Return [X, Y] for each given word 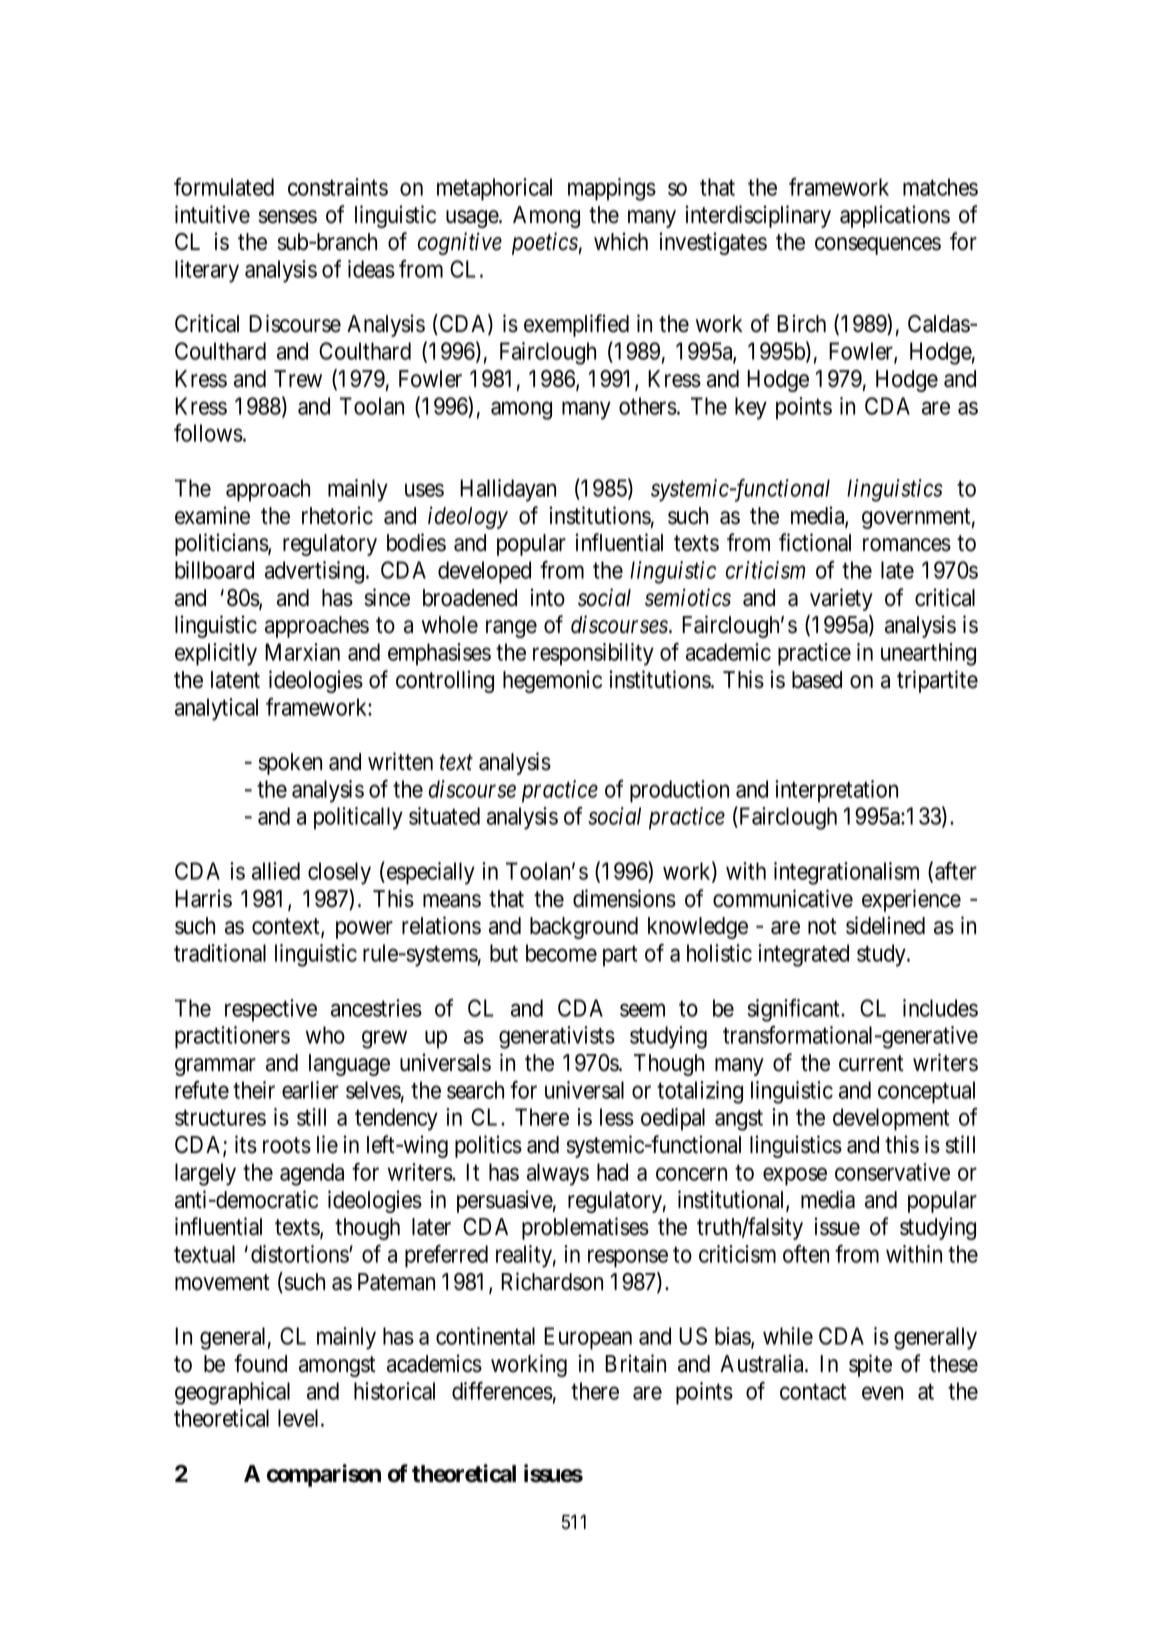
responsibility [593, 654]
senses [287, 217]
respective [271, 1010]
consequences [878, 246]
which [621, 241]
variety [841, 599]
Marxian [302, 652]
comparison [324, 1475]
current [871, 1063]
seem [642, 1010]
